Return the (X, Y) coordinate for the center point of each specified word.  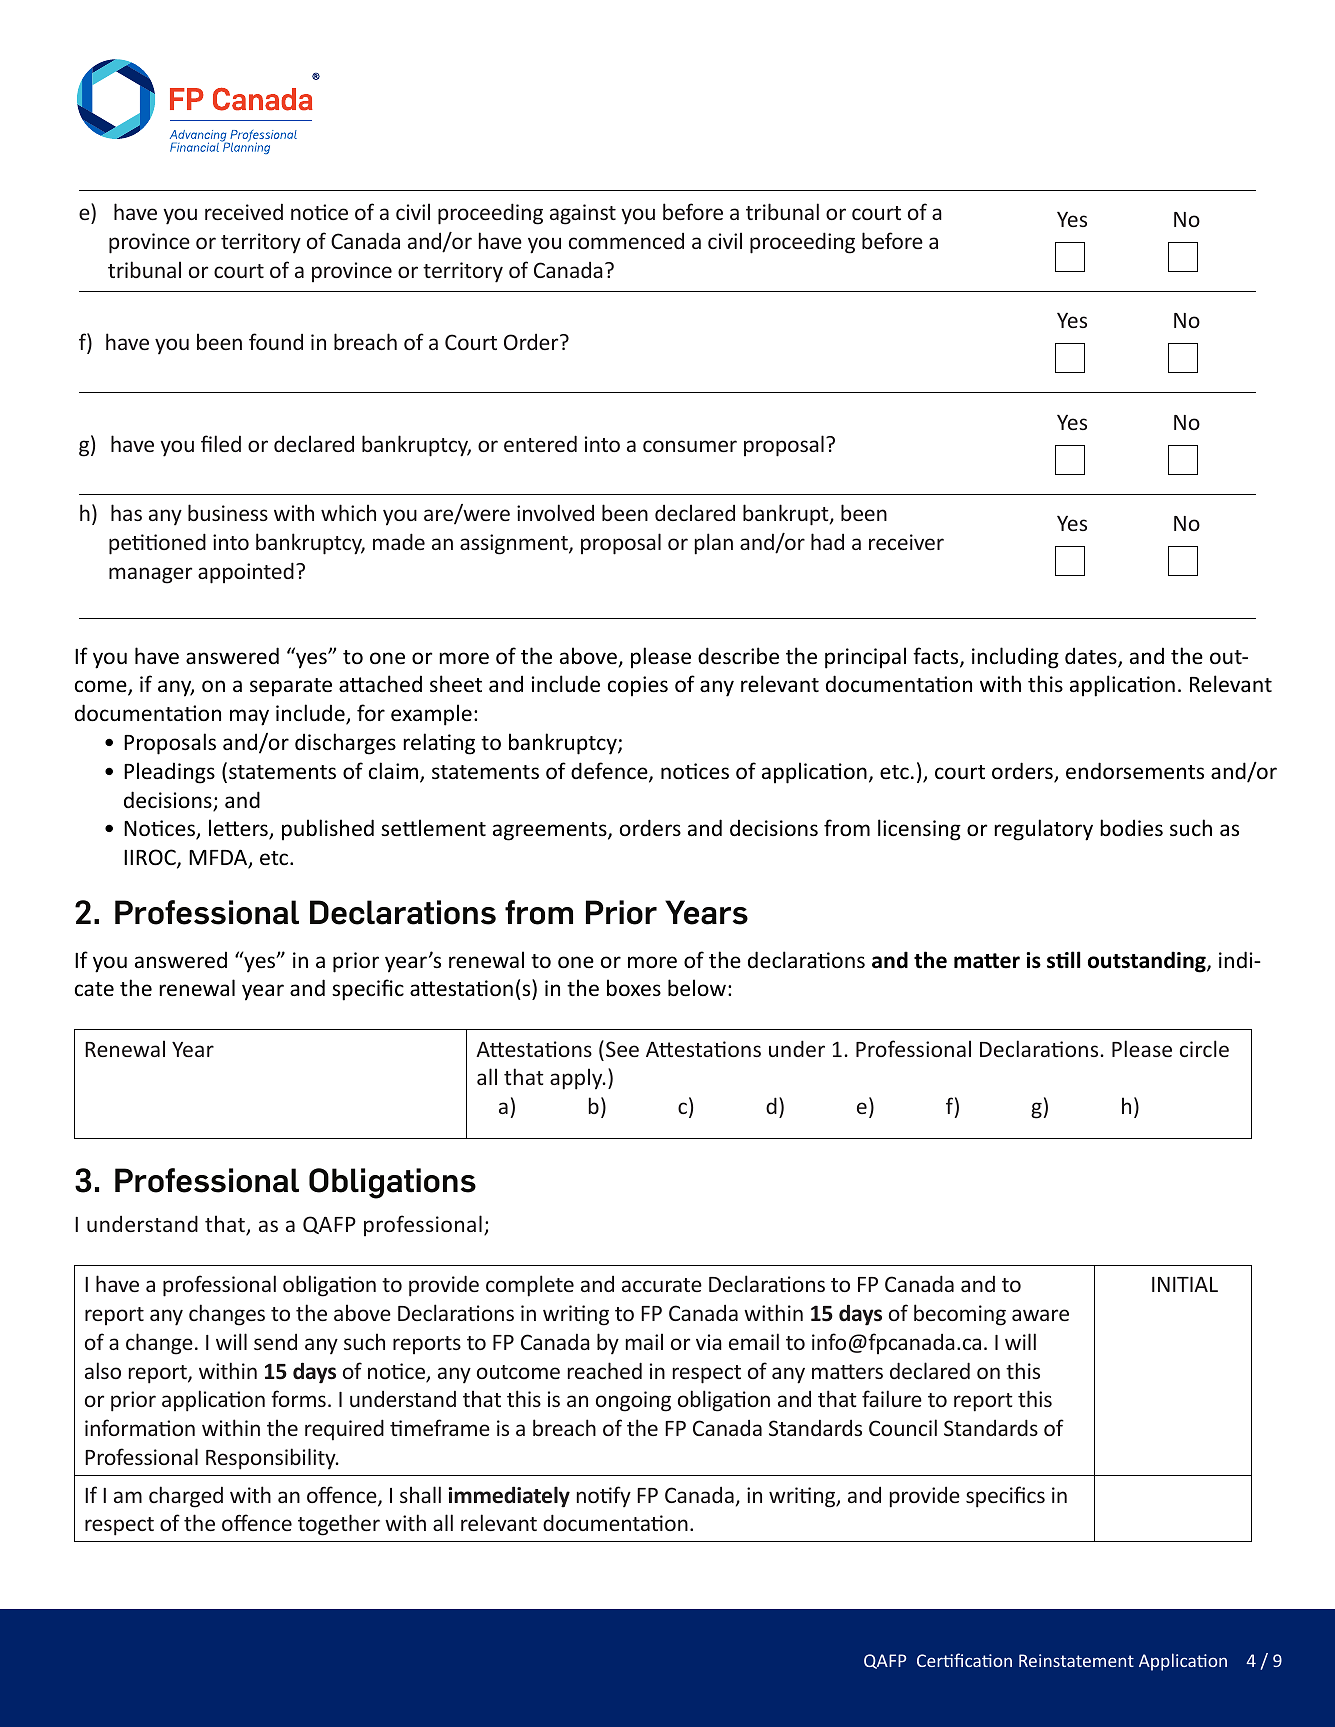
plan (714, 544)
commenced (626, 241)
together (339, 1525)
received (244, 211)
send (275, 1342)
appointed (246, 573)
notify (604, 1496)
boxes (634, 988)
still (1063, 960)
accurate (662, 1285)
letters (239, 829)
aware (1040, 1315)
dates (1092, 657)
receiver (906, 542)
